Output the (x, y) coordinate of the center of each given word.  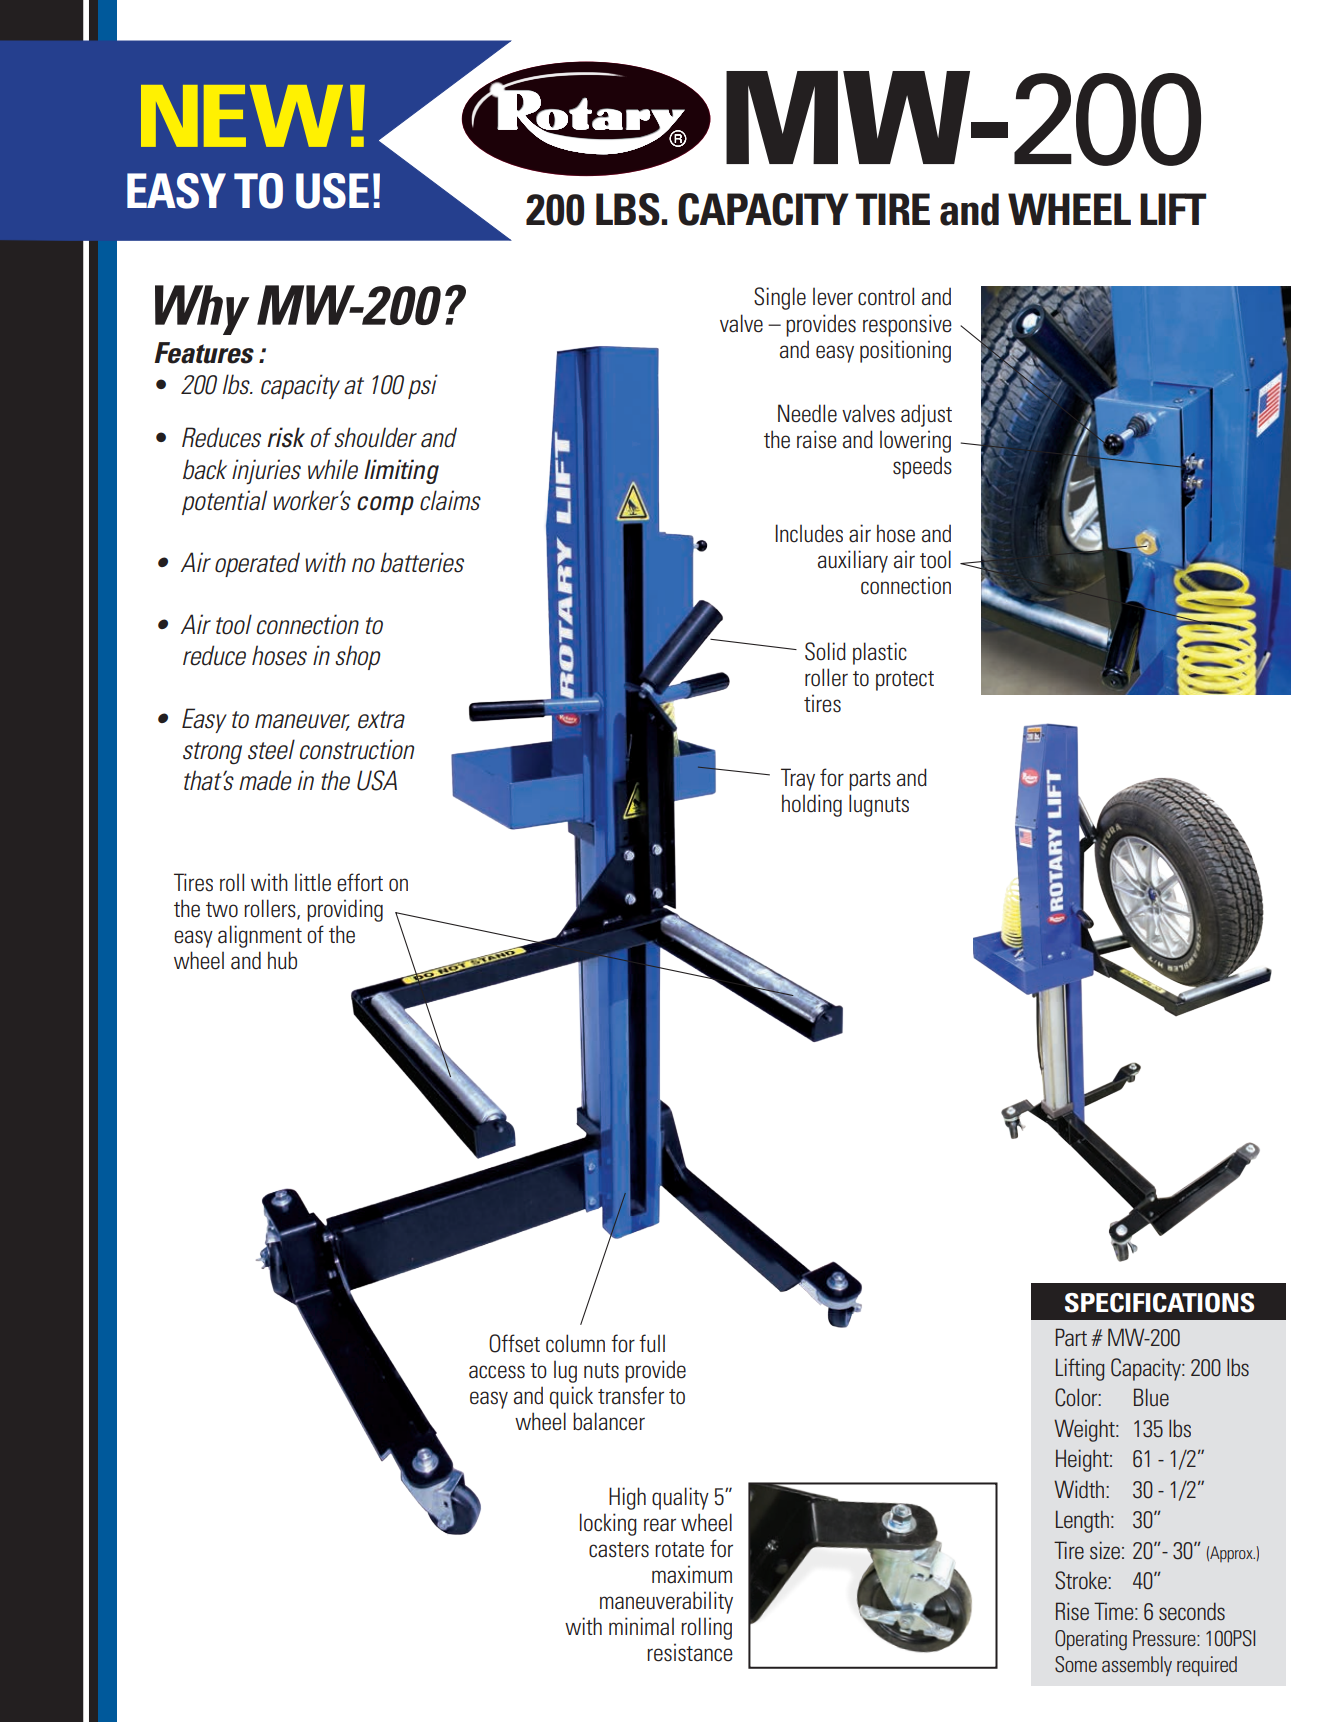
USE (332, 191)
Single (780, 298)
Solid (825, 651)
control (886, 296)
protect (905, 681)
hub (282, 960)
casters (619, 1550)
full (652, 1343)
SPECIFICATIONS (1159, 1303)
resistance (690, 1652)
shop (358, 657)
